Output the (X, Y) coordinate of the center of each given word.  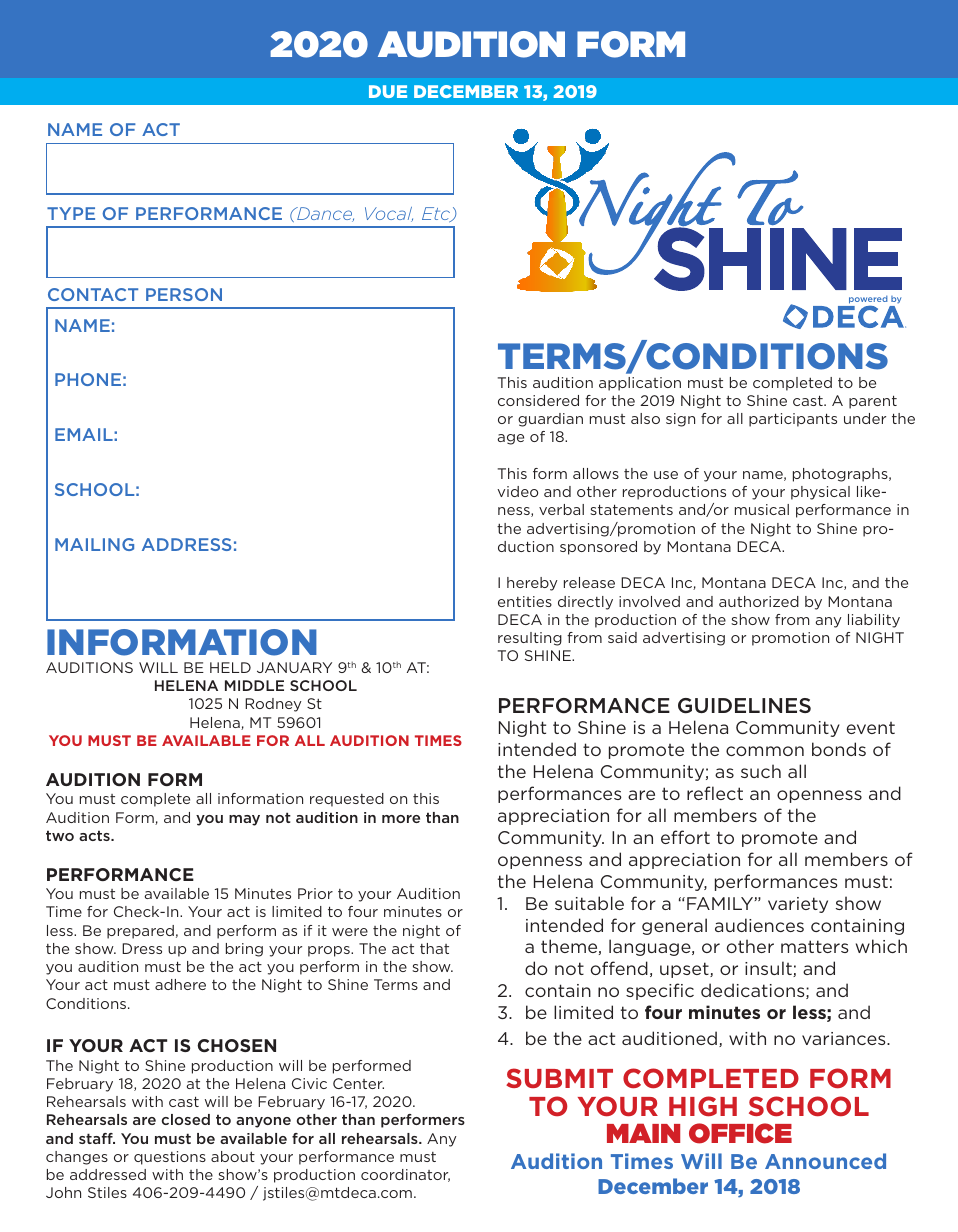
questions (170, 1158)
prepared (140, 932)
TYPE (71, 213)
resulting (530, 639)
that (434, 948)
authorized (759, 601)
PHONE (88, 379)
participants (793, 420)
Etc (437, 214)
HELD (230, 667)
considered (538, 400)
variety (798, 905)
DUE (388, 91)
